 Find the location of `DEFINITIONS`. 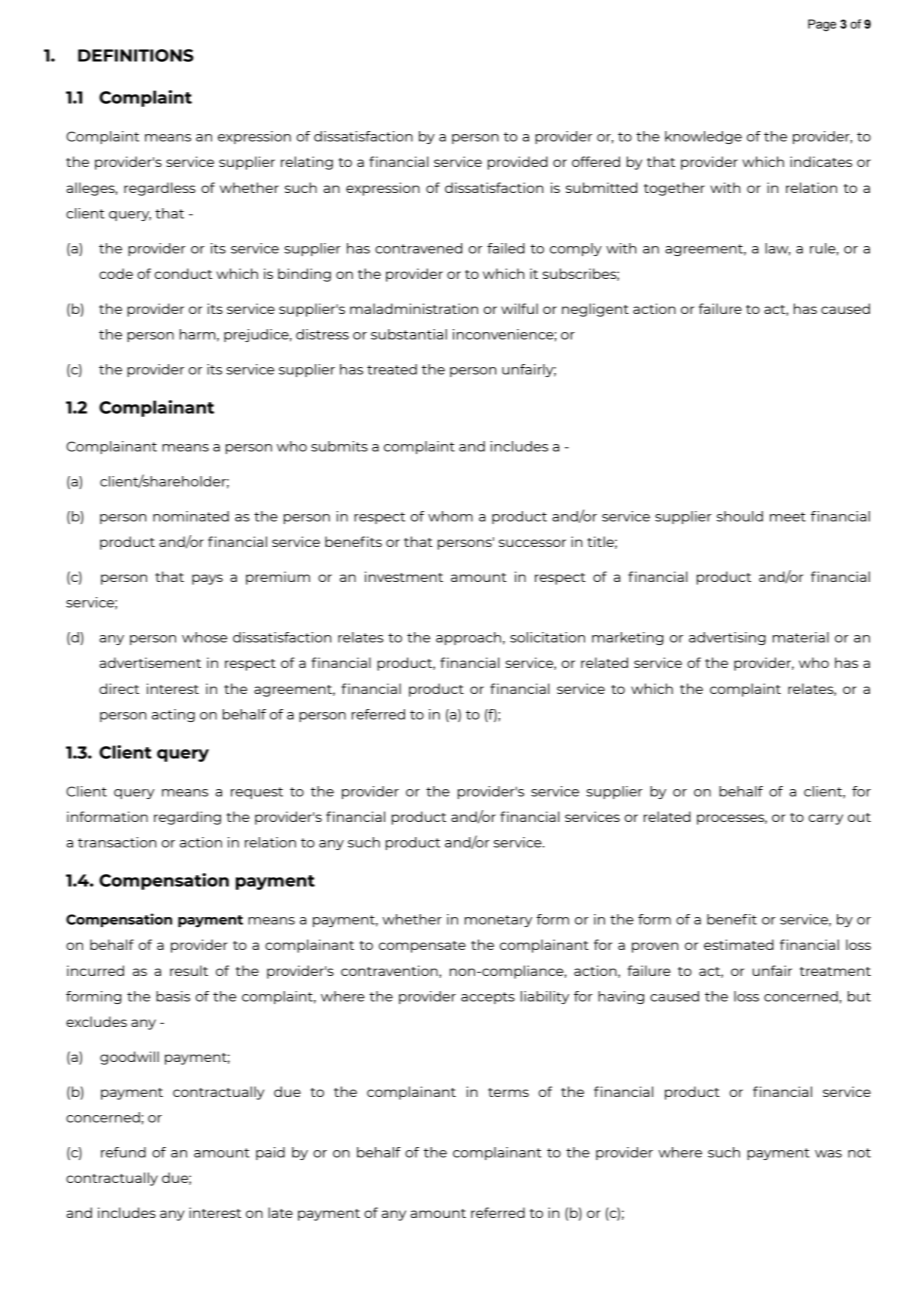

DEFINITIONS is located at coordinates (136, 55).
